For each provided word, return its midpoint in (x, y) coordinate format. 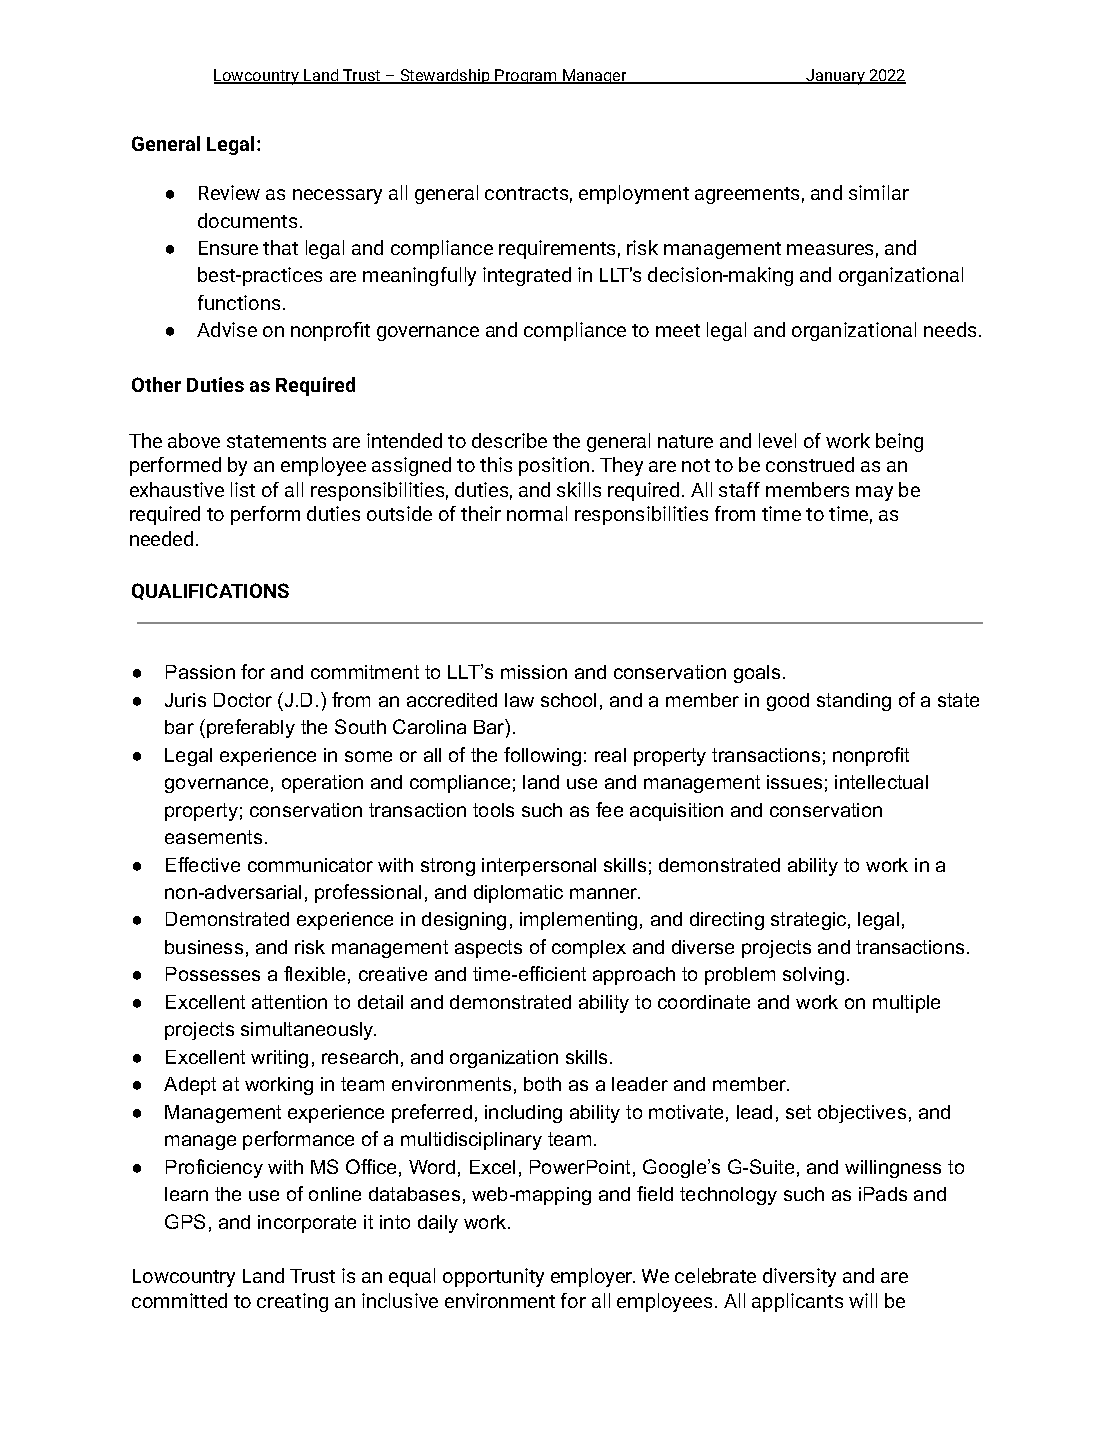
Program (526, 76)
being (899, 442)
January (835, 77)
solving (813, 976)
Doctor (243, 700)
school (568, 700)
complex (589, 949)
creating (292, 1302)
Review (229, 192)
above (194, 440)
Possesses (213, 974)
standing (854, 702)
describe (509, 440)
